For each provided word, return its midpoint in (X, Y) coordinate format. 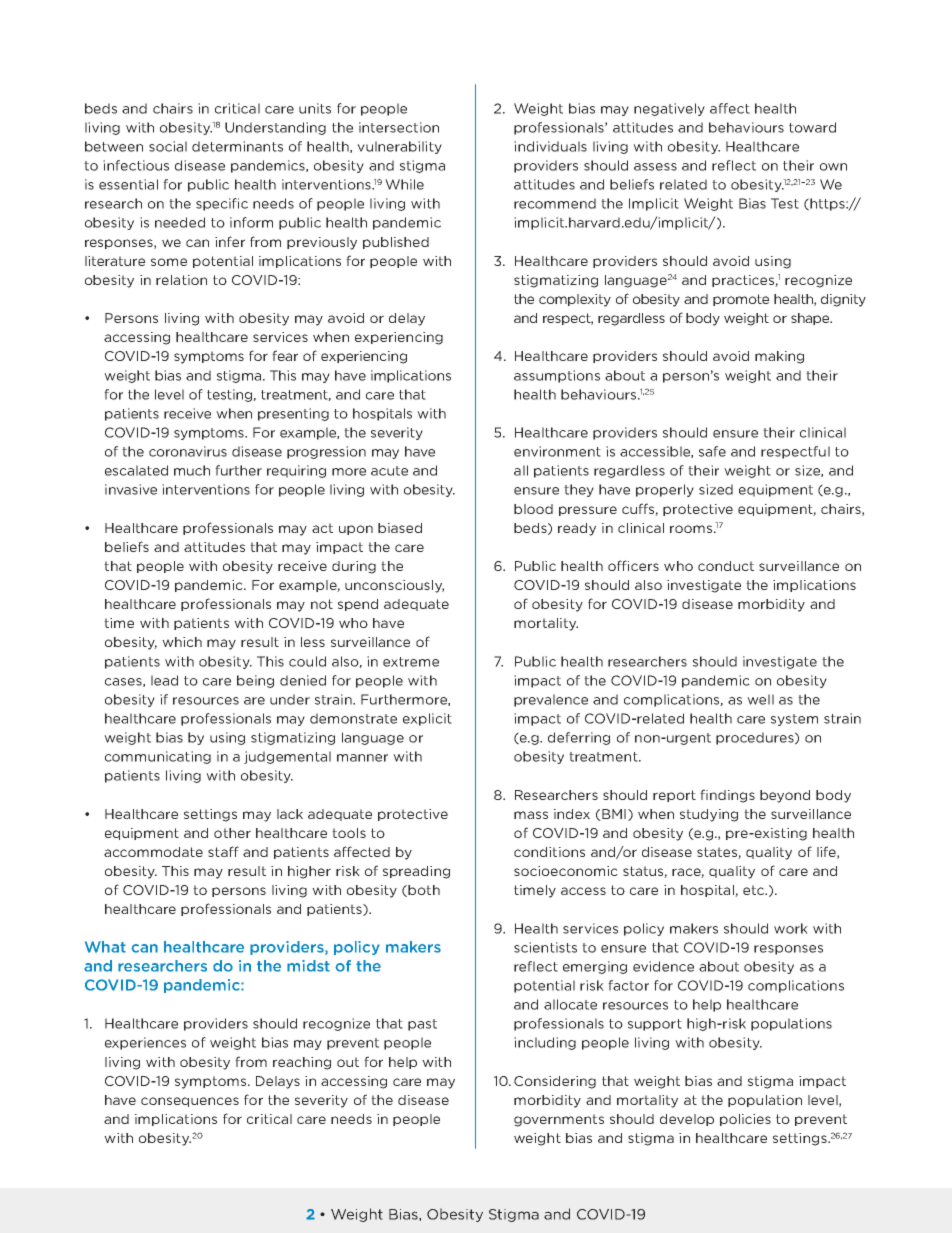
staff (223, 851)
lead (164, 680)
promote (741, 300)
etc (754, 890)
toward (812, 127)
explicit (427, 719)
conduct (726, 566)
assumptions (557, 376)
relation (181, 280)
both (424, 890)
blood (533, 509)
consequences (190, 1102)
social (168, 146)
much (192, 470)
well (760, 699)
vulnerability (399, 147)
